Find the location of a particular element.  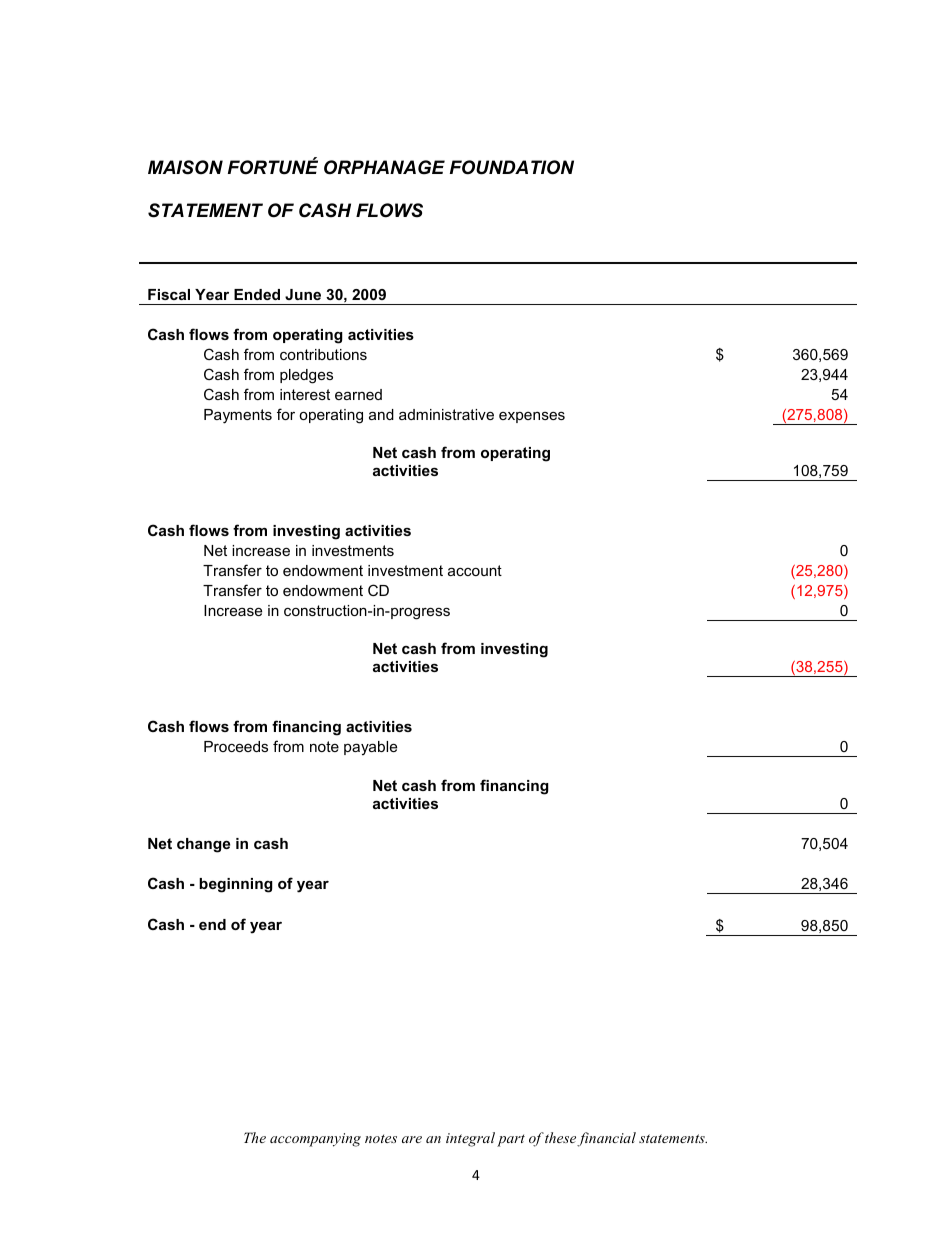

and is located at coordinates (381, 414).
